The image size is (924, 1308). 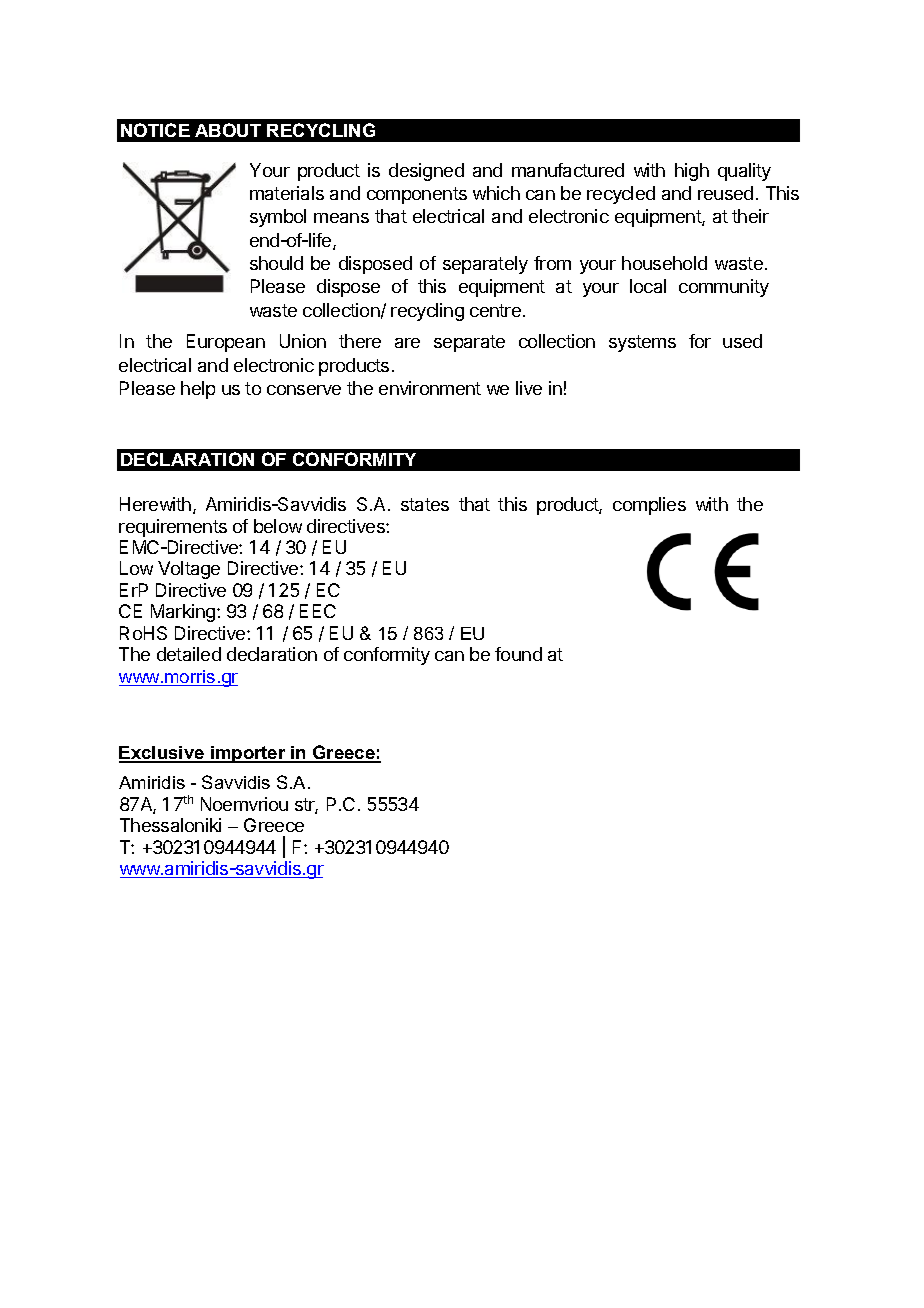 I want to click on below, so click(x=278, y=526).
